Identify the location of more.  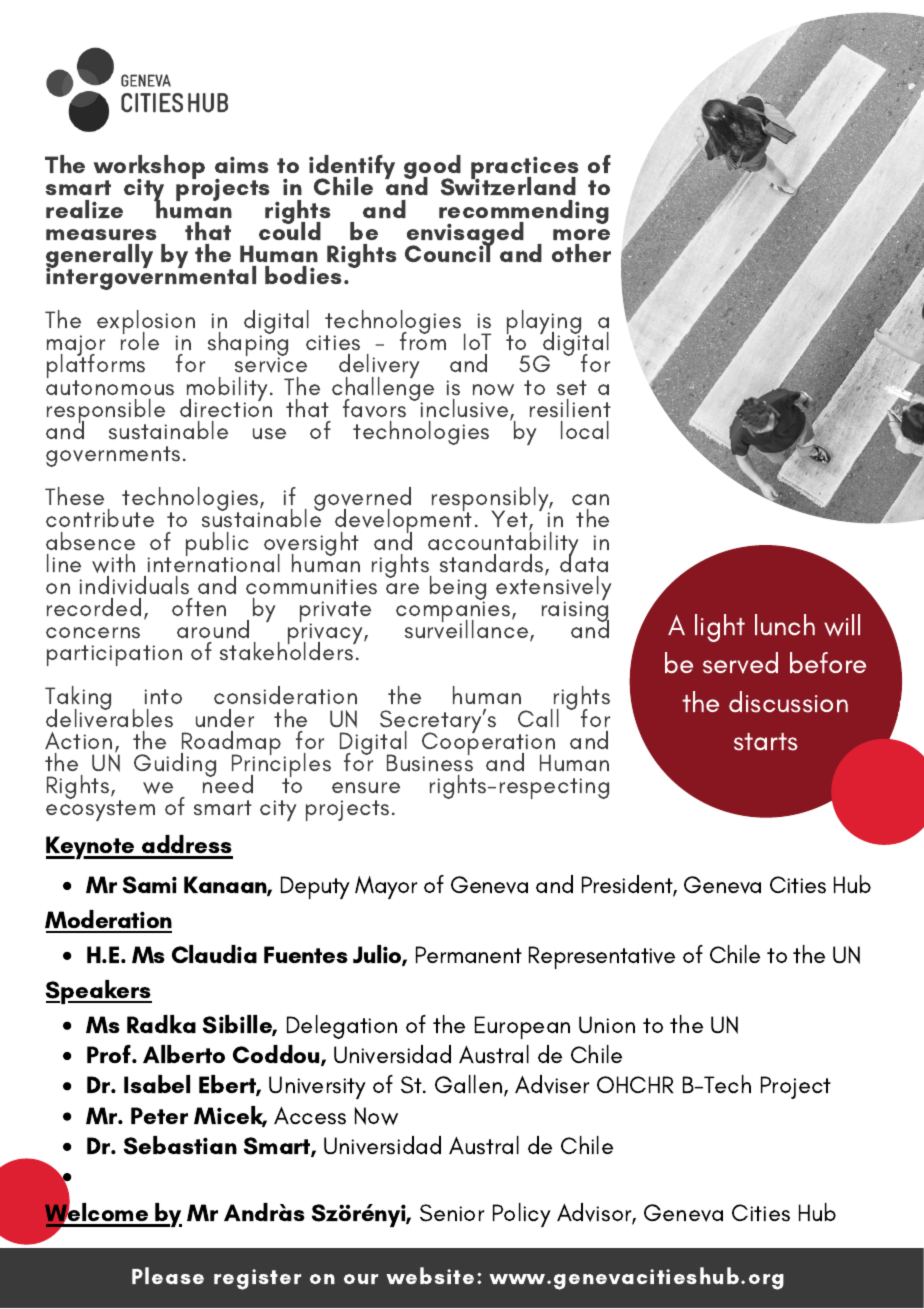
(581, 234).
